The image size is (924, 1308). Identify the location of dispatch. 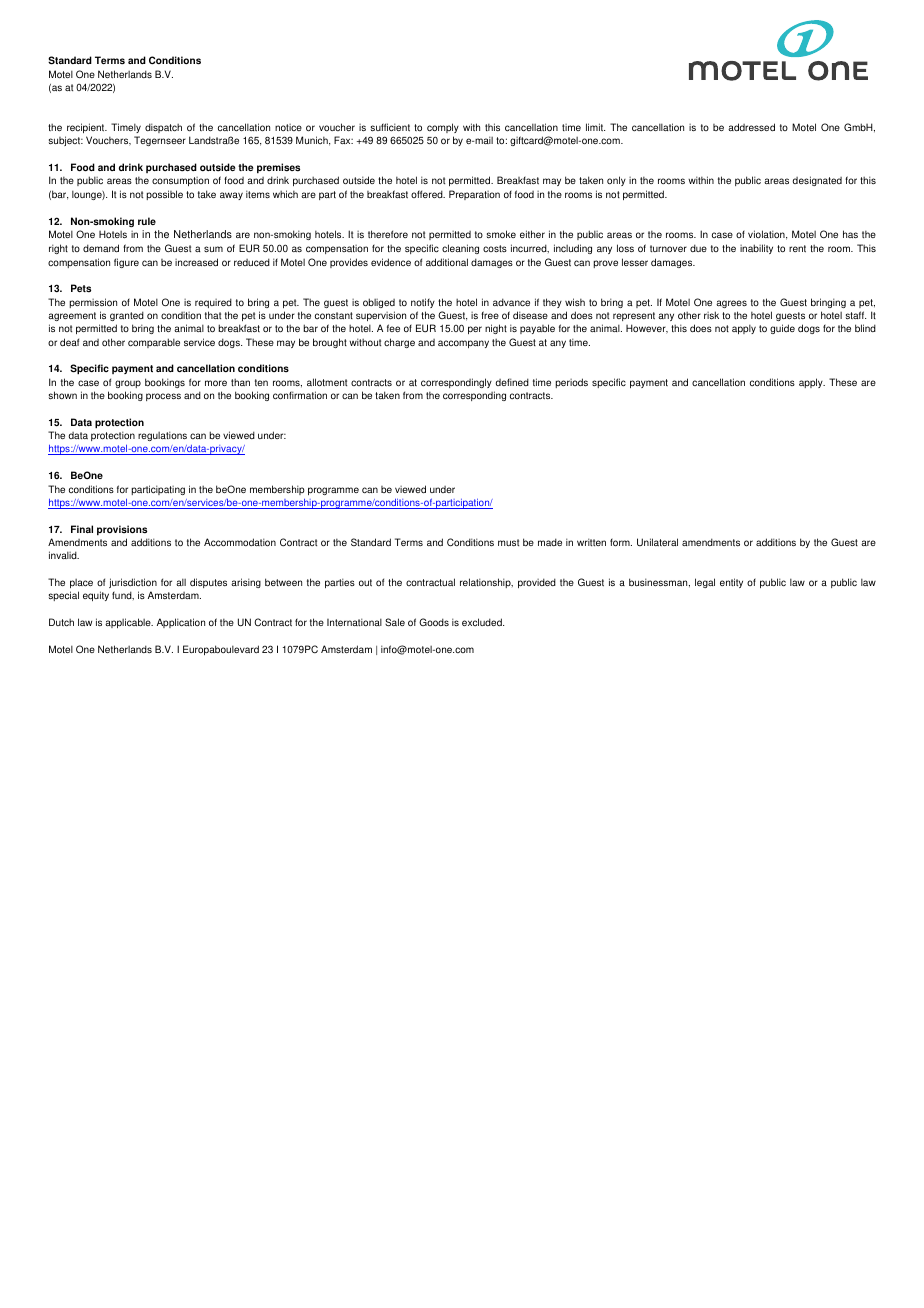
(163, 128).
